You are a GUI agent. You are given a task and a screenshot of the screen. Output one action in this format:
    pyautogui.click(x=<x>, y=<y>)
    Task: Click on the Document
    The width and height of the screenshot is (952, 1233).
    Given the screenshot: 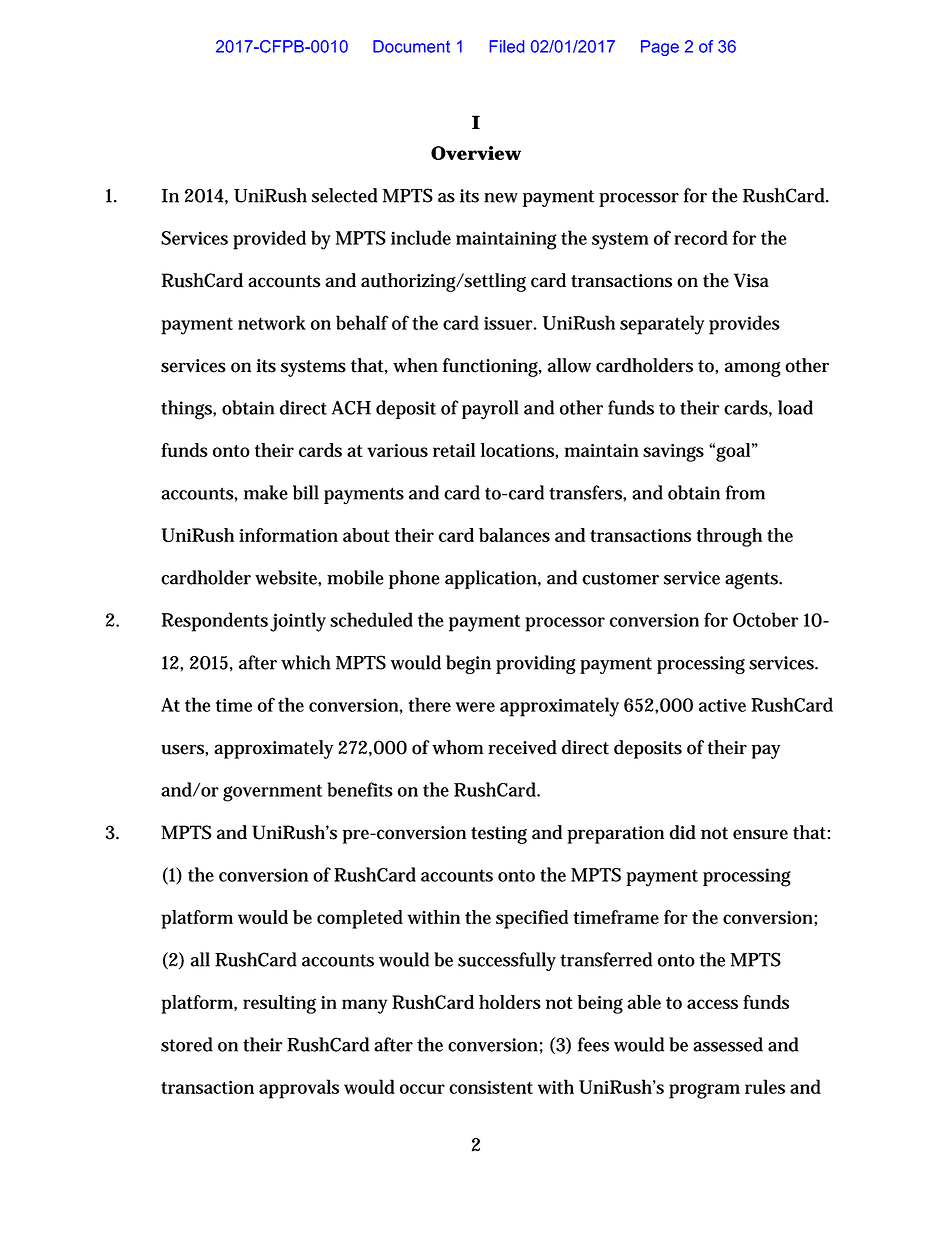 What is the action you would take?
    pyautogui.click(x=411, y=46)
